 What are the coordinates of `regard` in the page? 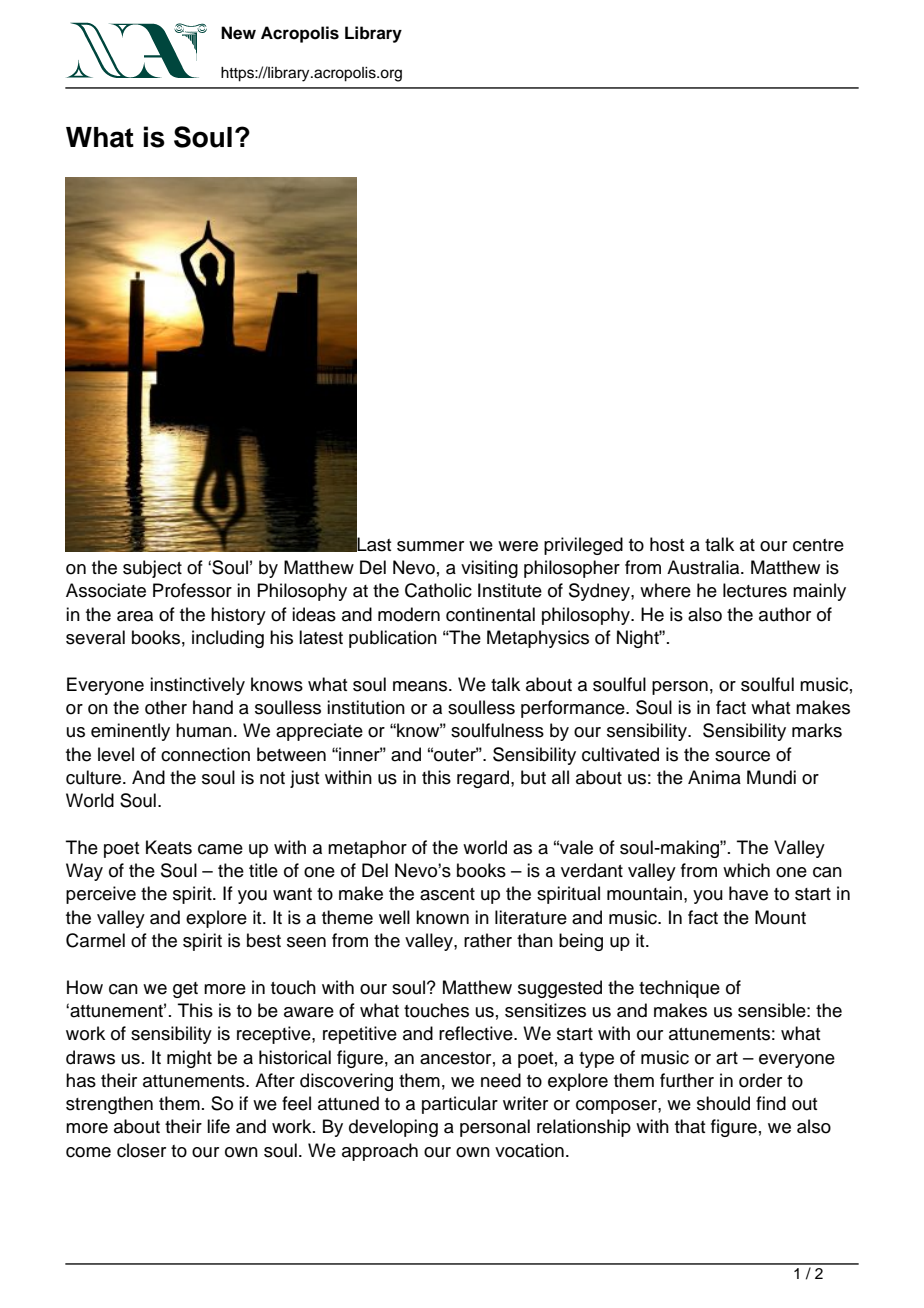 It's located at (484, 779).
